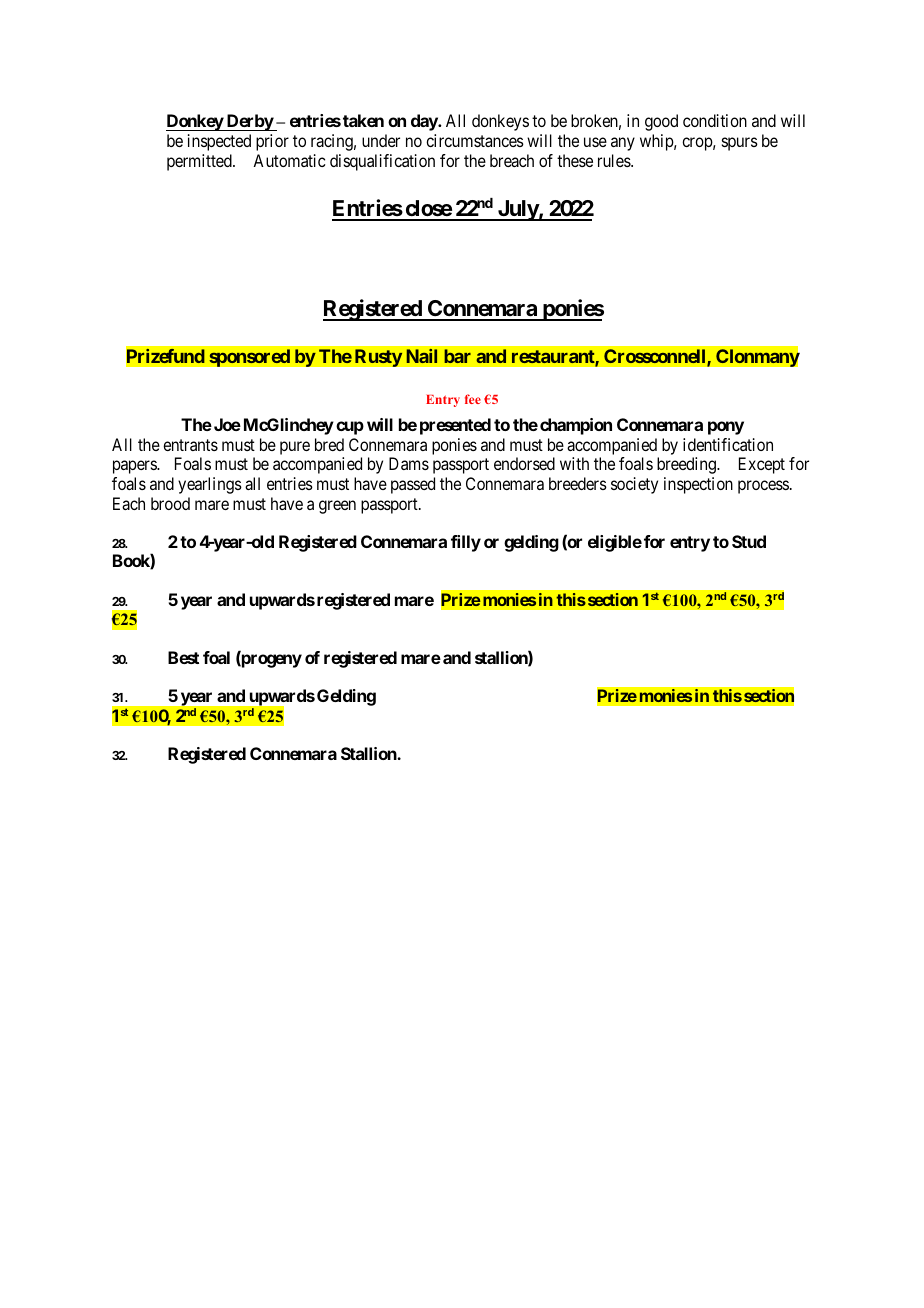 Image resolution: width=924 pixels, height=1308 pixels. I want to click on circumstances, so click(475, 140).
